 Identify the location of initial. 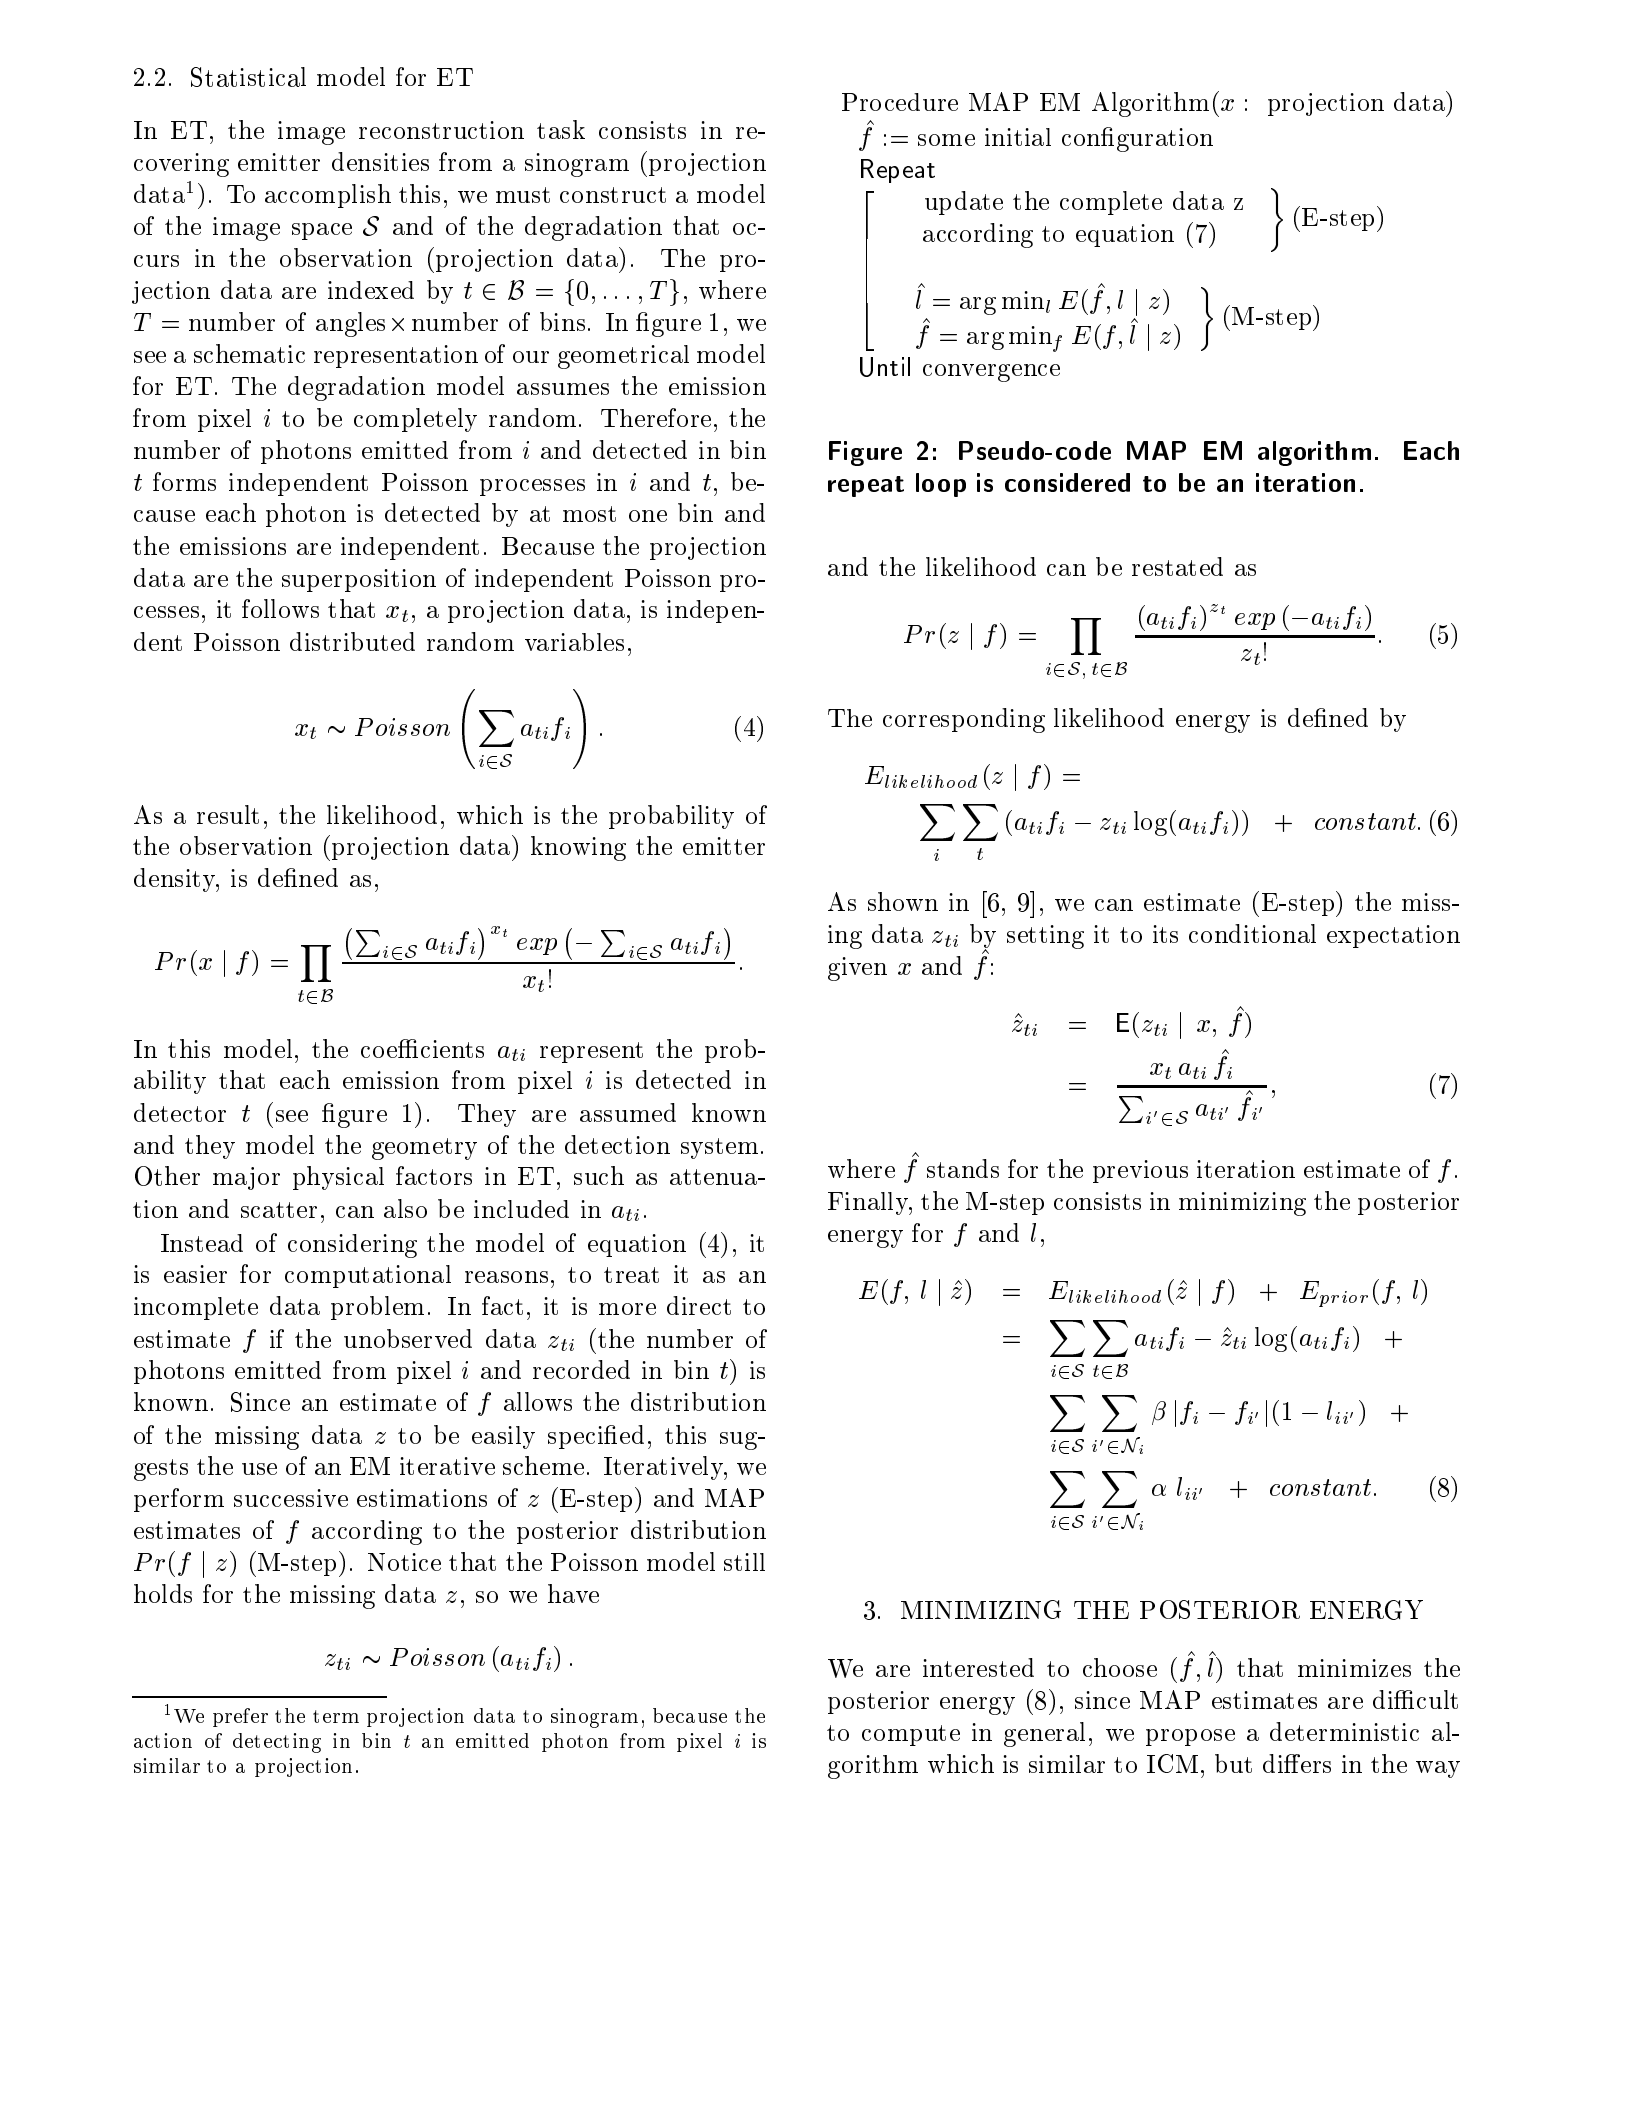
(1018, 137).
